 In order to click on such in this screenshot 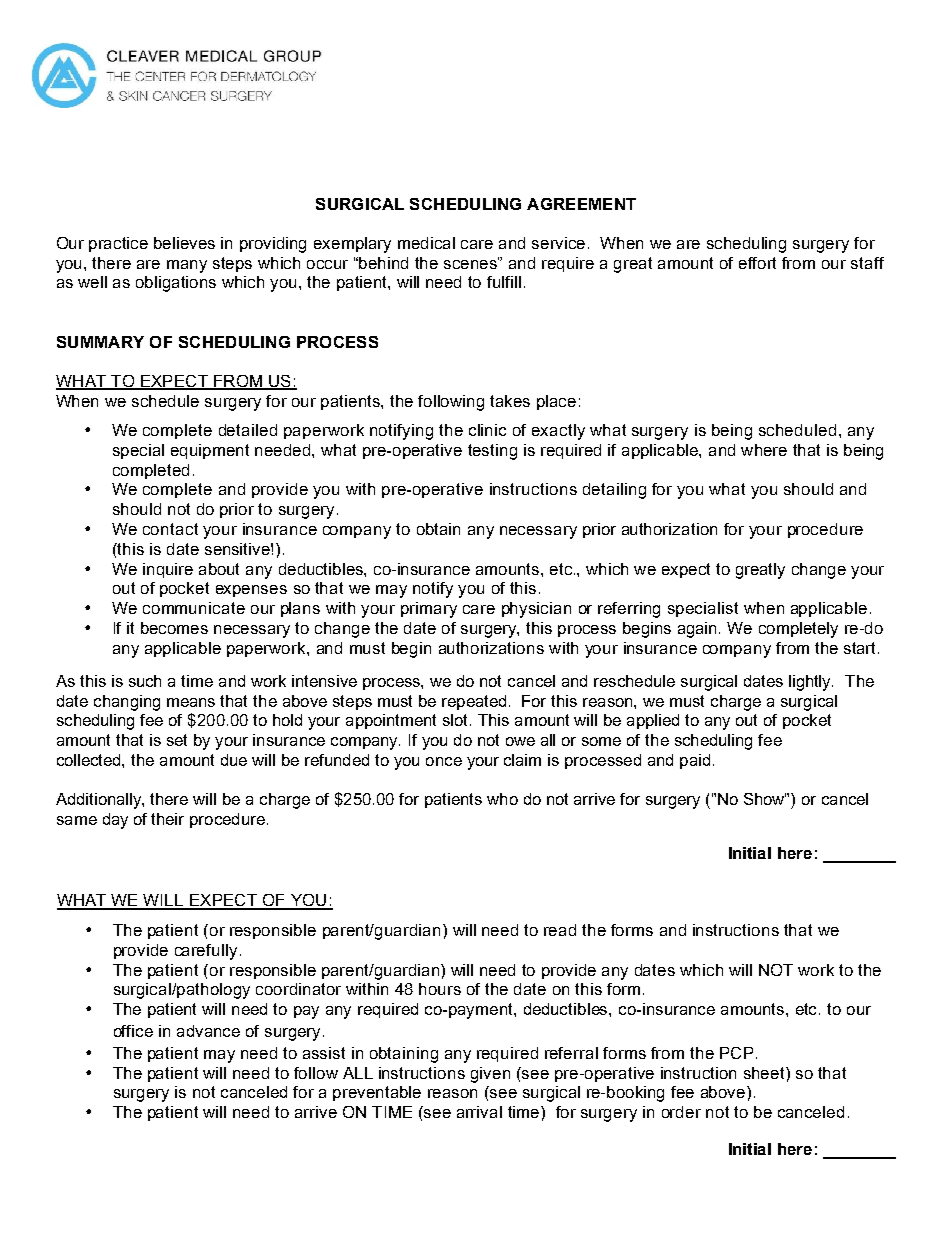, I will do `click(145, 681)`.
